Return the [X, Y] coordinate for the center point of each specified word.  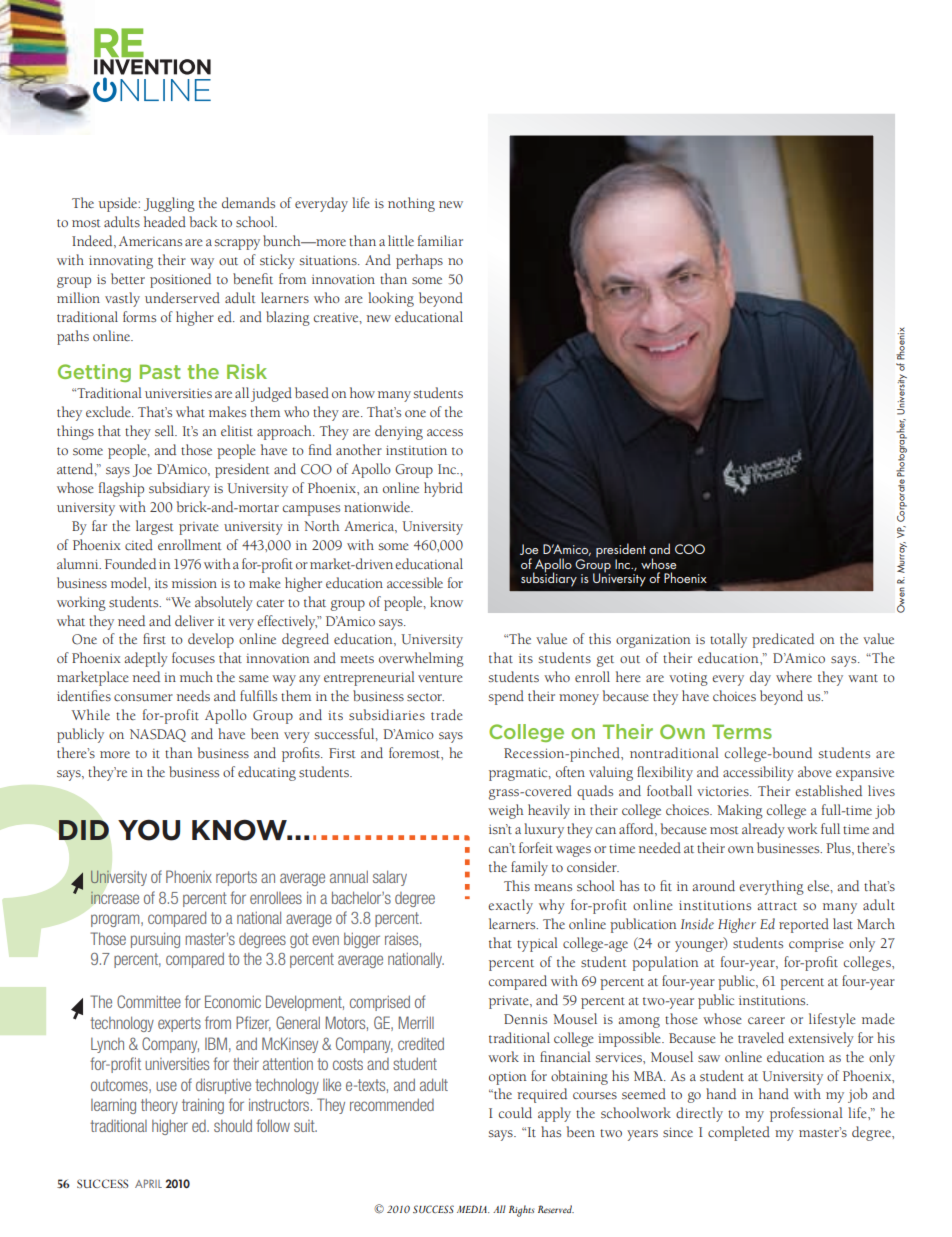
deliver [194, 620]
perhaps [419, 261]
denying [399, 432]
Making [740, 811]
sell [166, 430]
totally [728, 640]
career [766, 1020]
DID [84, 830]
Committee [149, 1001]
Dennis [525, 1019]
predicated [783, 640]
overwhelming [421, 659]
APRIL [148, 1183]
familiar [440, 240]
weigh [506, 811]
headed [165, 221]
